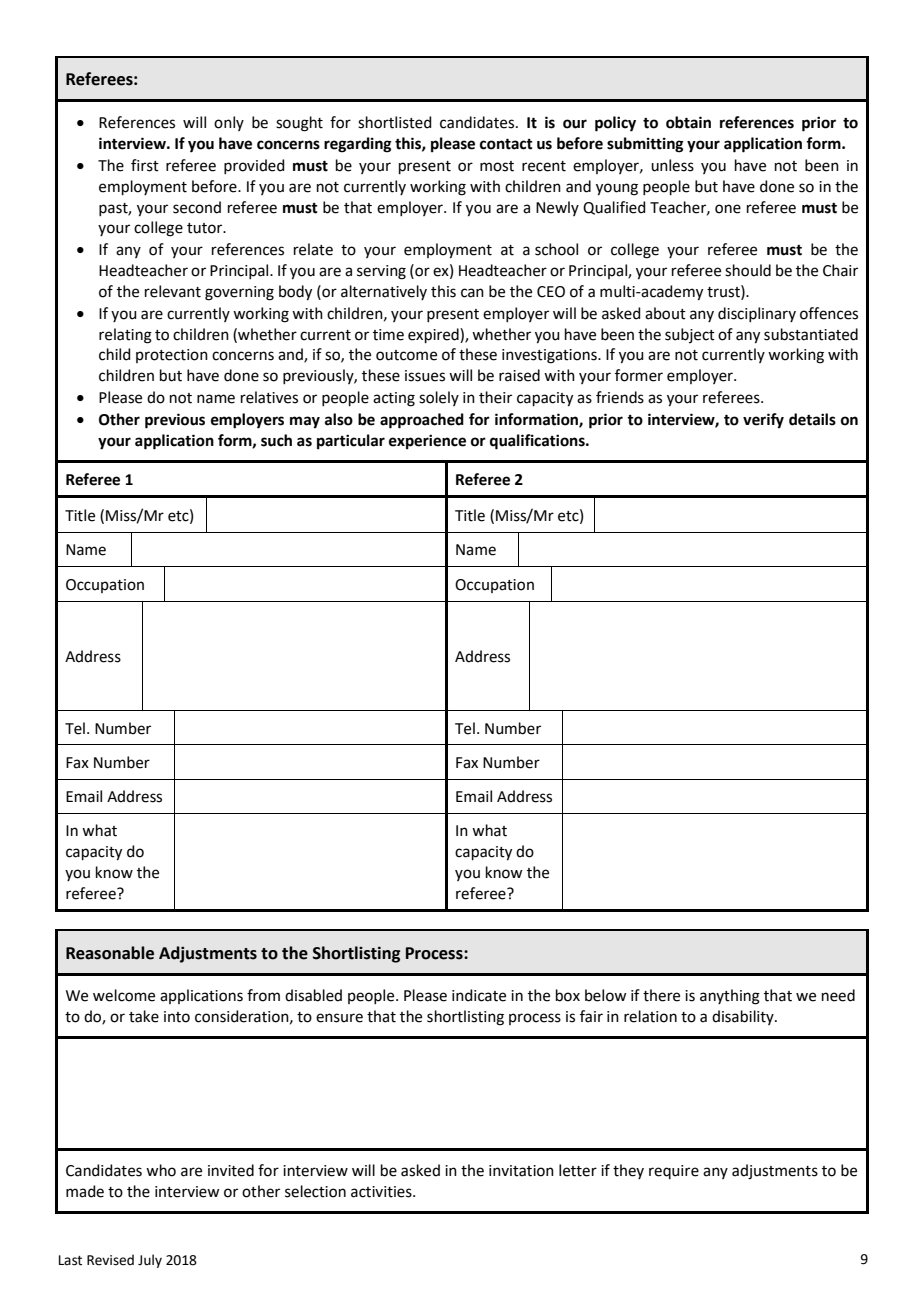 This screenshot has height=1308, width=924. I want to click on experience, so click(427, 442).
